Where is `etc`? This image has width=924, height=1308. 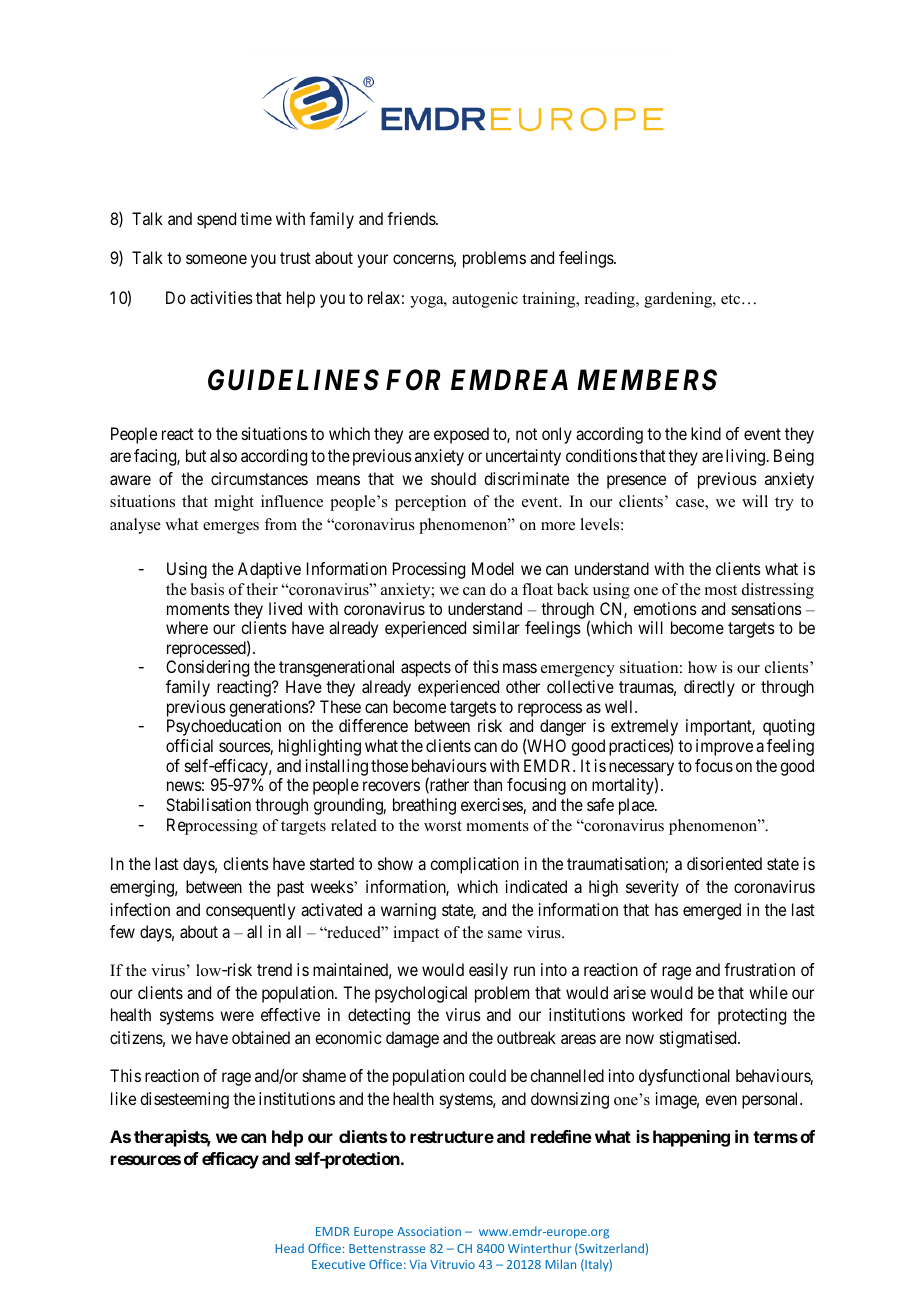 etc is located at coordinates (732, 299).
